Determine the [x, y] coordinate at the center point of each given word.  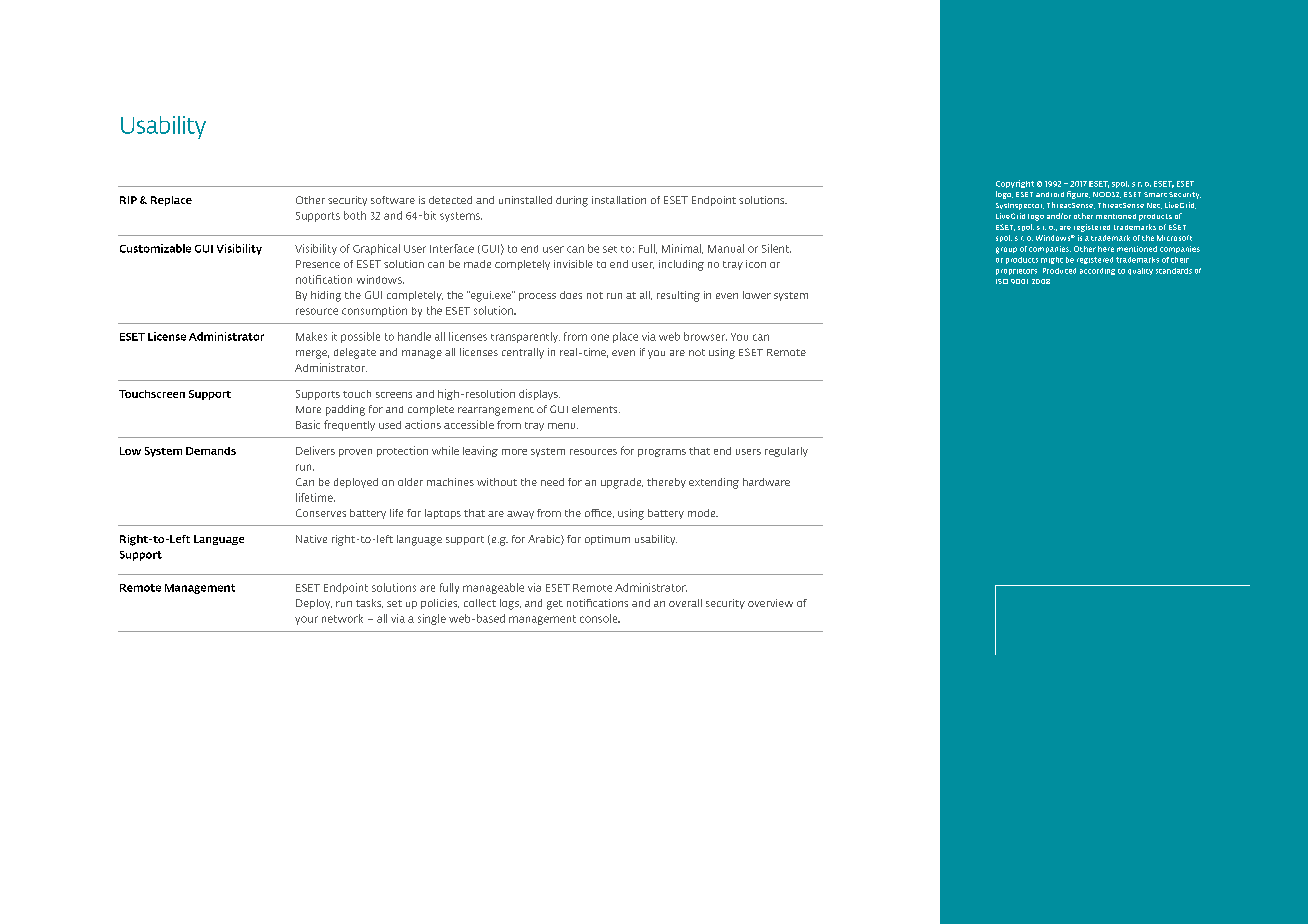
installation [619, 200]
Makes [311, 336]
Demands [211, 451]
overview [770, 603]
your [306, 620]
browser [705, 336]
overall [685, 603]
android [1050, 194]
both [355, 215]
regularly [786, 452]
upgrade [622, 483]
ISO [1002, 281]
